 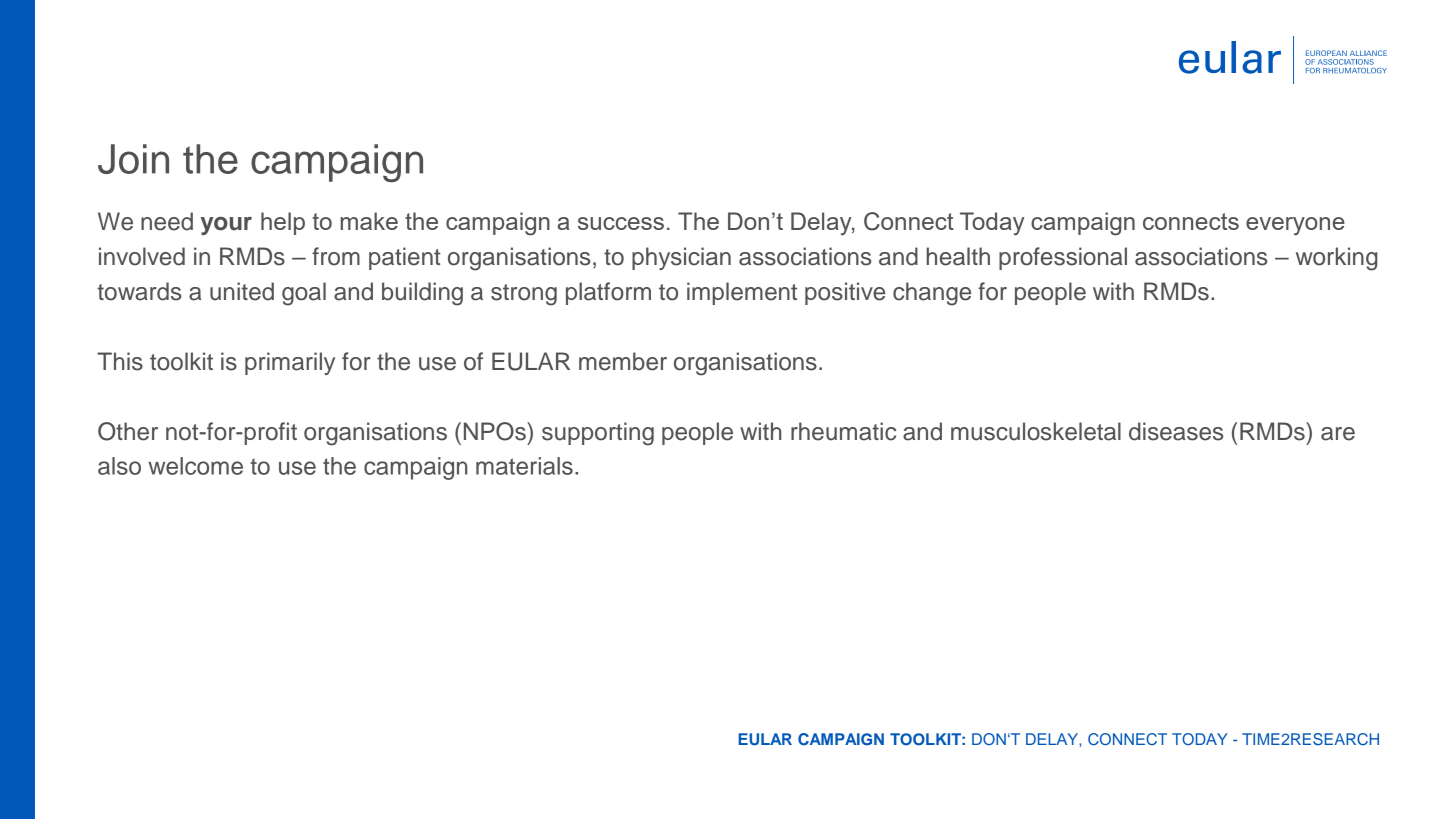 I want to click on implement, so click(x=742, y=293).
